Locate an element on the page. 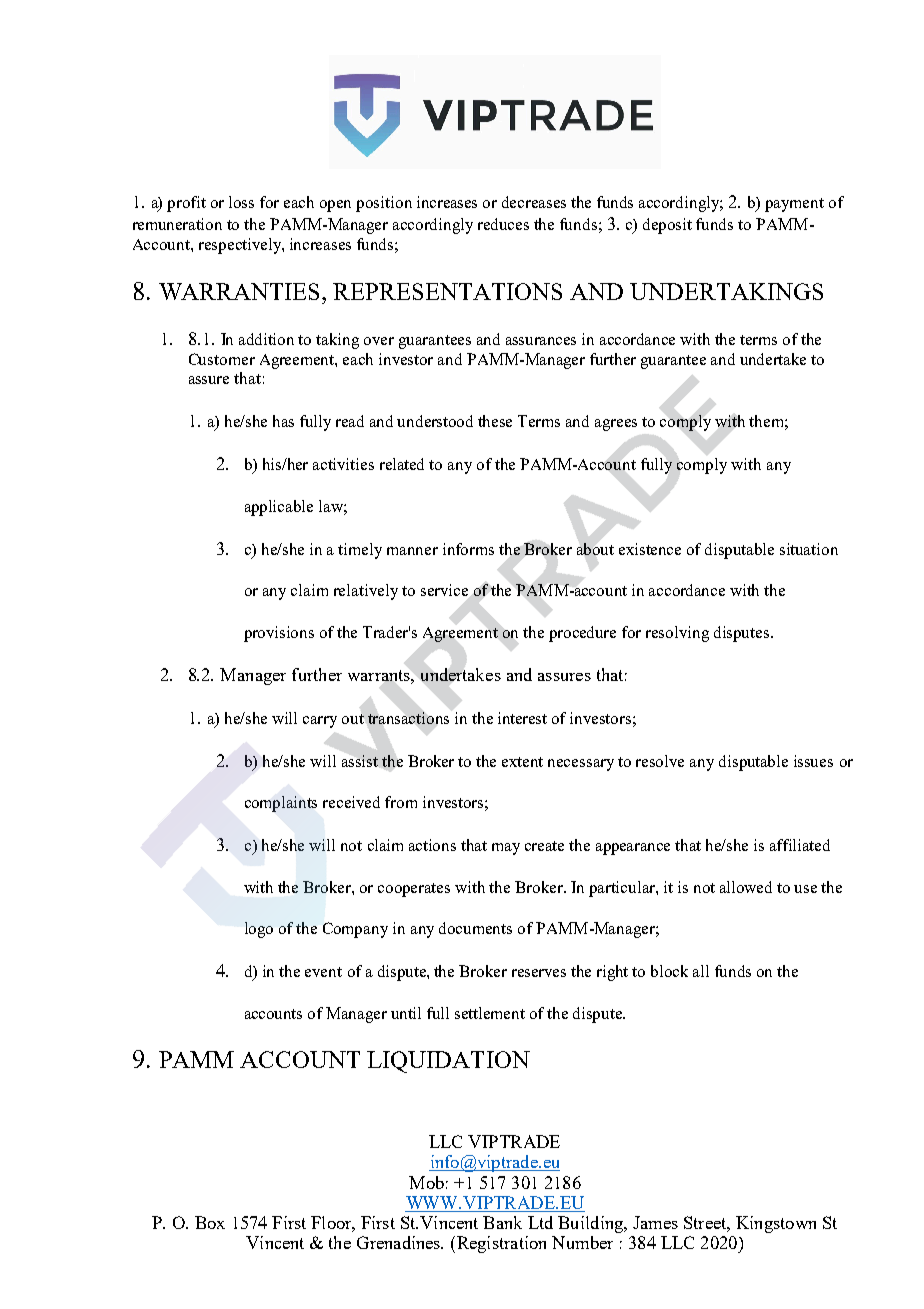  reserves is located at coordinates (539, 973).
